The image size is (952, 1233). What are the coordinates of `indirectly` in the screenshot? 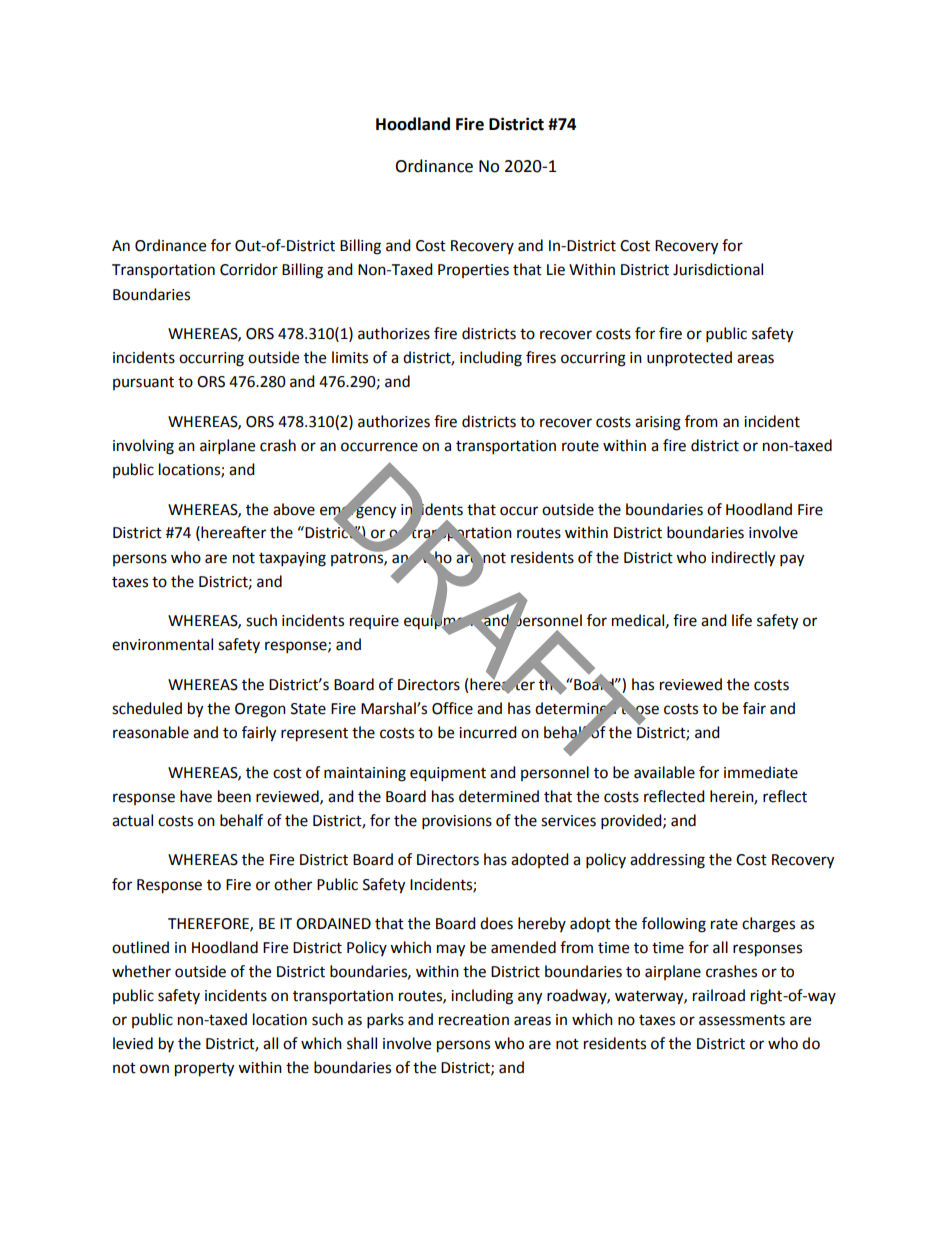 It's located at (743, 559).
